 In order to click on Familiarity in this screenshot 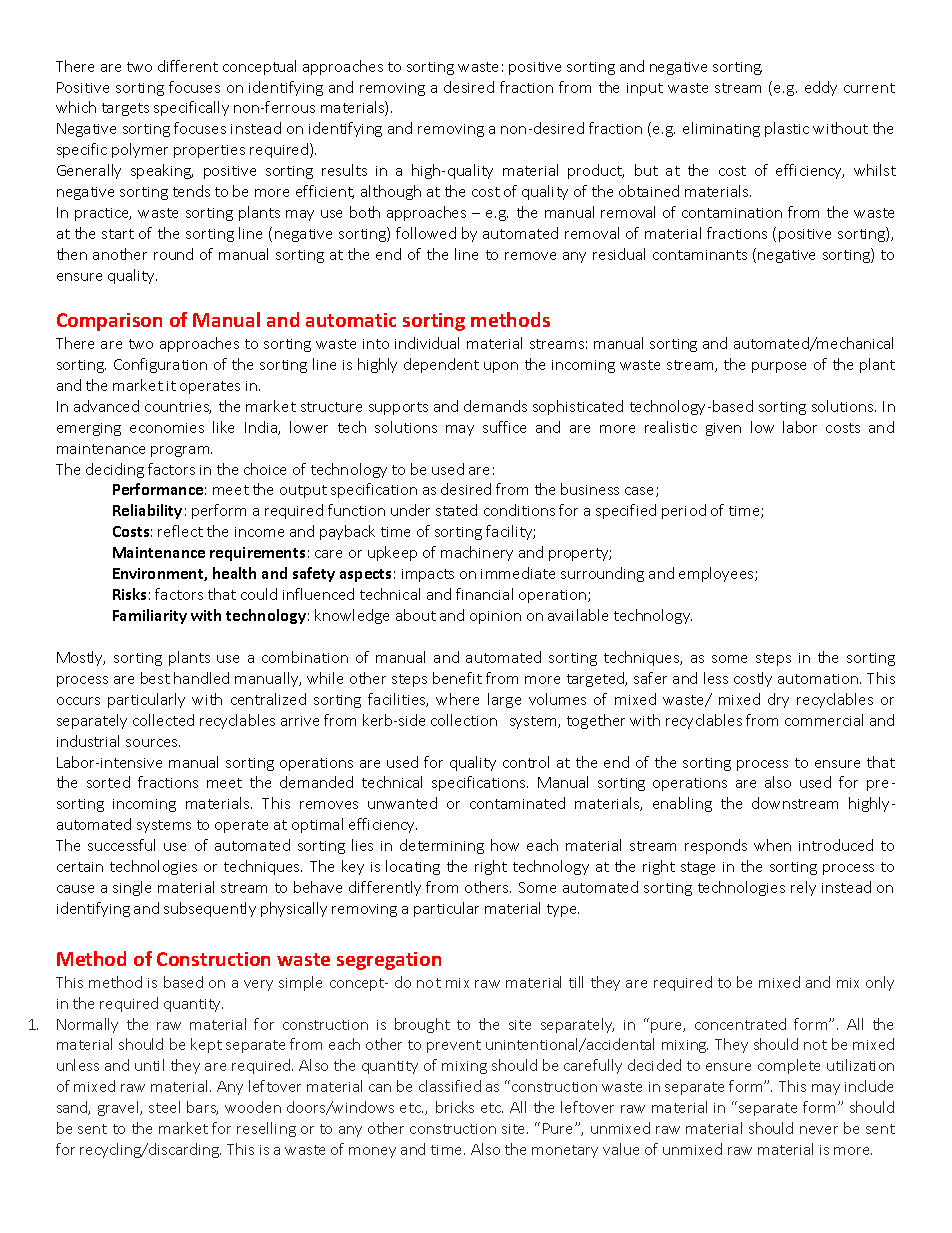, I will do `click(150, 616)`.
